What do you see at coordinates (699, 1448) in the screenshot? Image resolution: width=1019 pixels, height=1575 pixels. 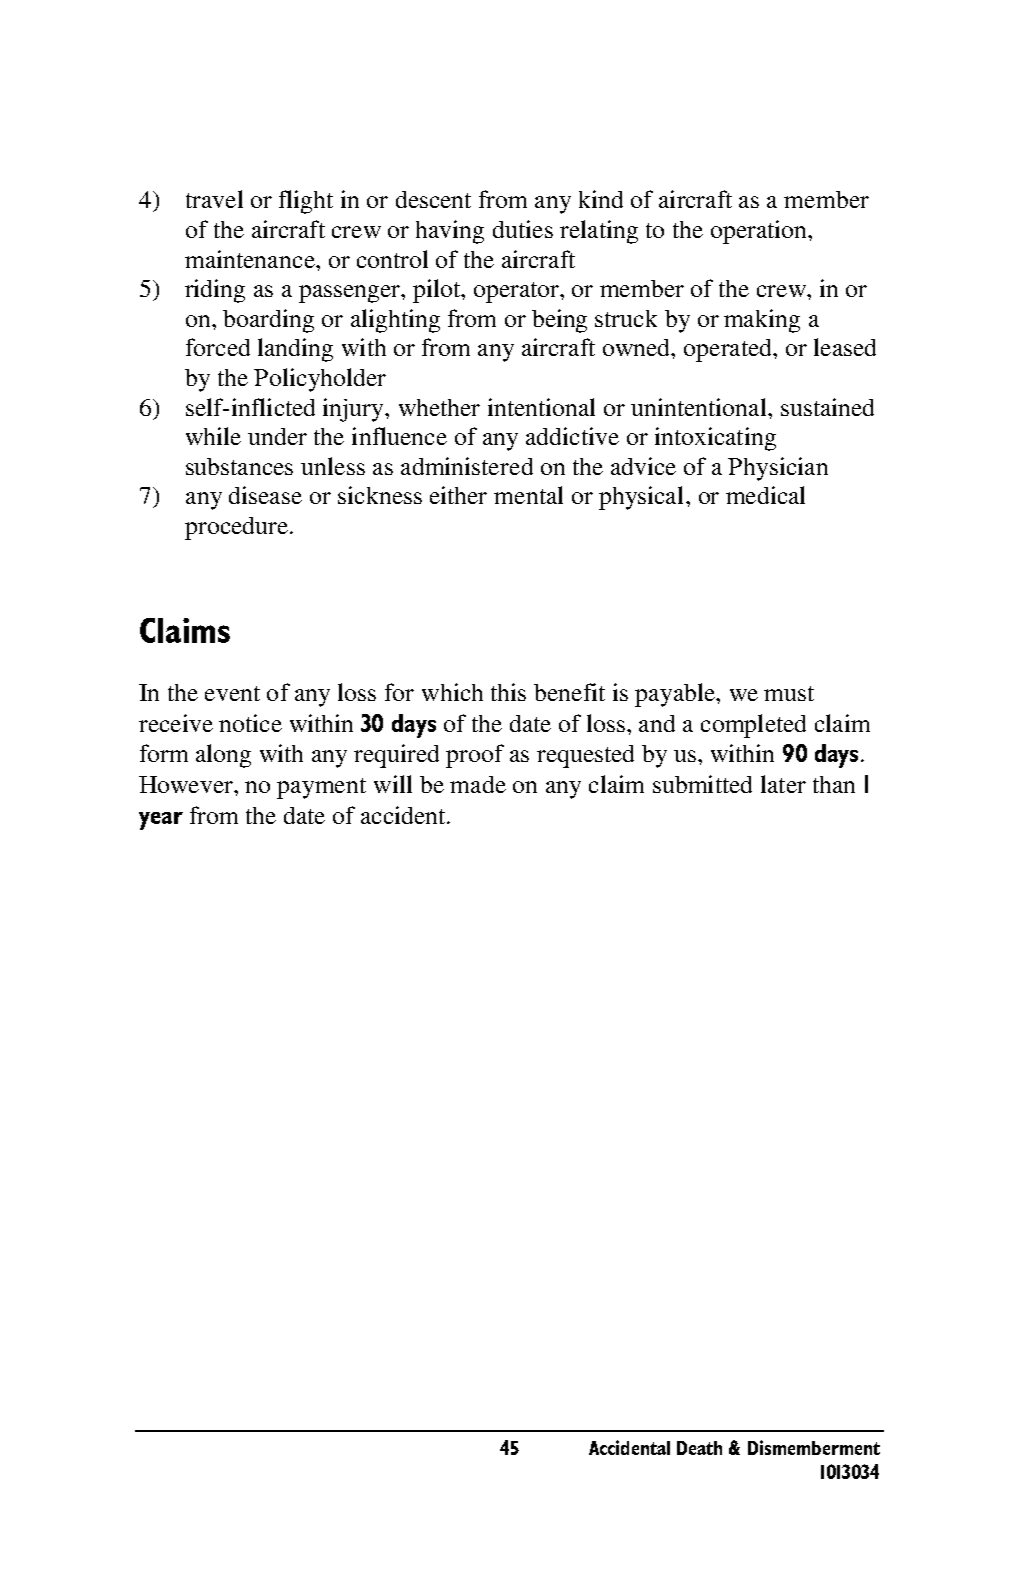 I see `Death` at bounding box center [699, 1448].
